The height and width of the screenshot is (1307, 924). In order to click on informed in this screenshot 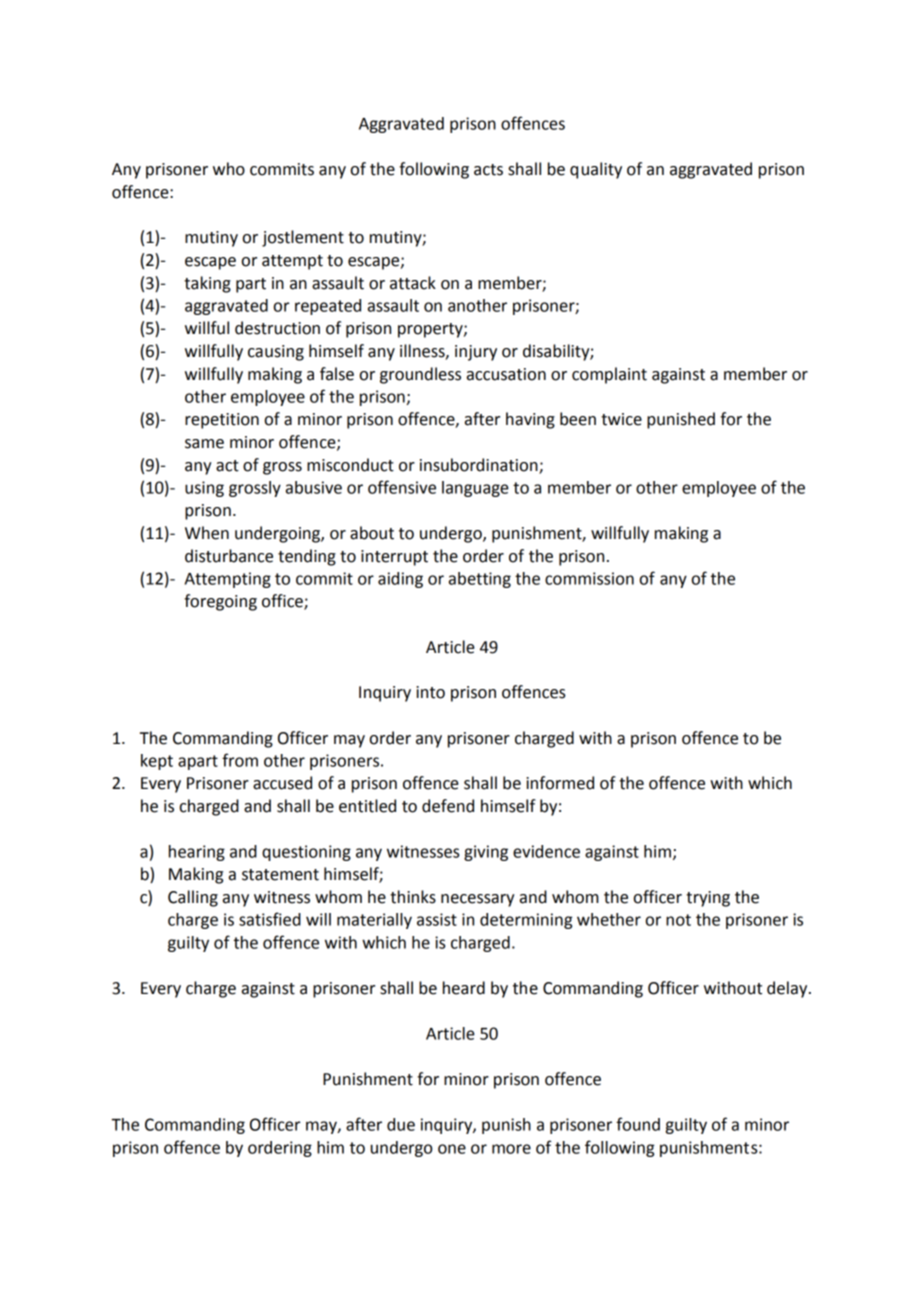, I will do `click(560, 783)`.
